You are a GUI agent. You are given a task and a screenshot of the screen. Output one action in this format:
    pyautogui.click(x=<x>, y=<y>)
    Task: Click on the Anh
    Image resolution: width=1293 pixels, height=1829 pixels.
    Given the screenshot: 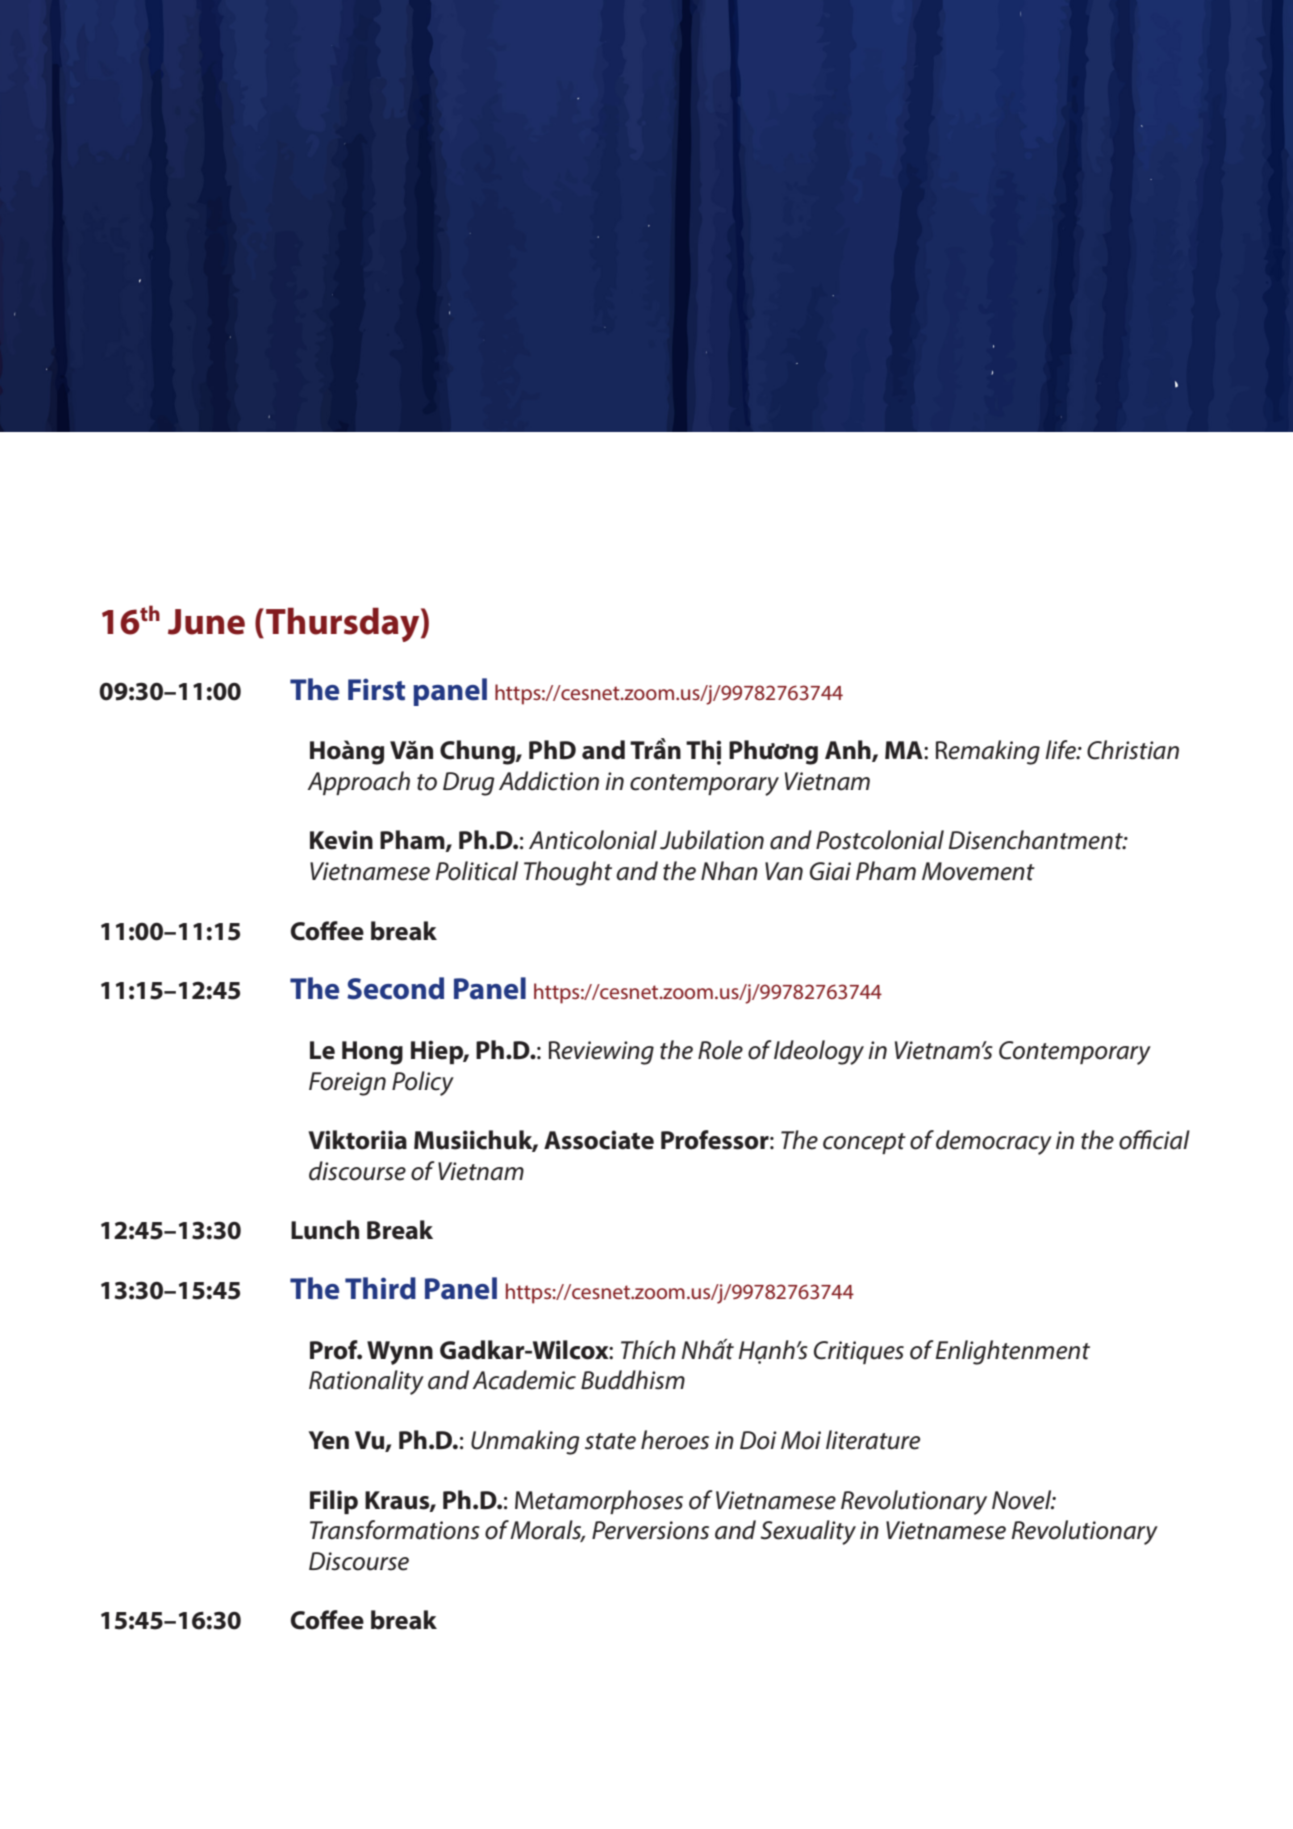 What is the action you would take?
    pyautogui.click(x=849, y=751)
